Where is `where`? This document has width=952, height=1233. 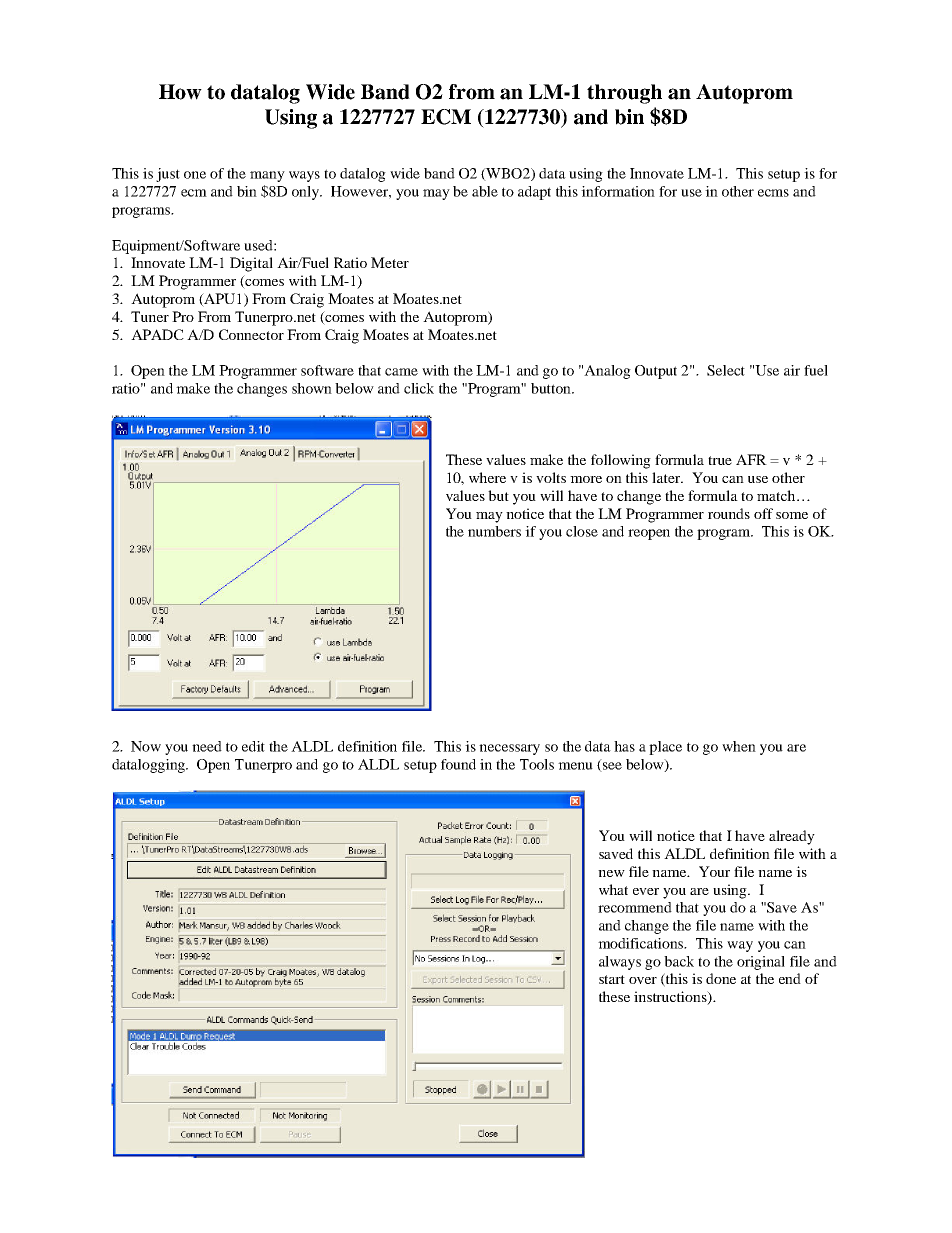 where is located at coordinates (487, 477).
